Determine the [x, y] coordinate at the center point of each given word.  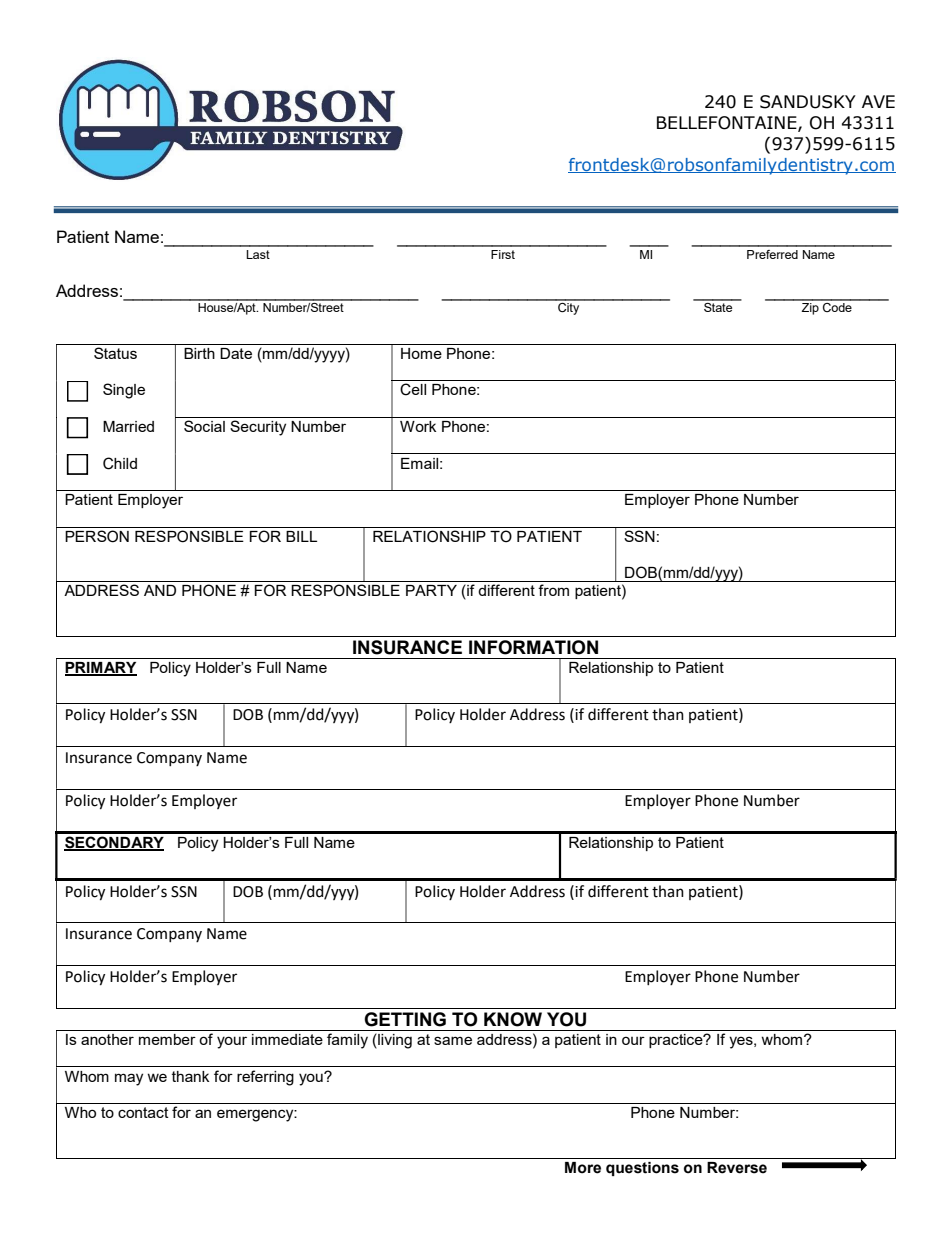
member [167, 1039]
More [583, 1168]
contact [143, 1112]
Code [837, 306]
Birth [199, 353]
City [569, 307]
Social [204, 426]
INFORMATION [533, 647]
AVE [878, 101]
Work [418, 426]
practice [677, 1041]
